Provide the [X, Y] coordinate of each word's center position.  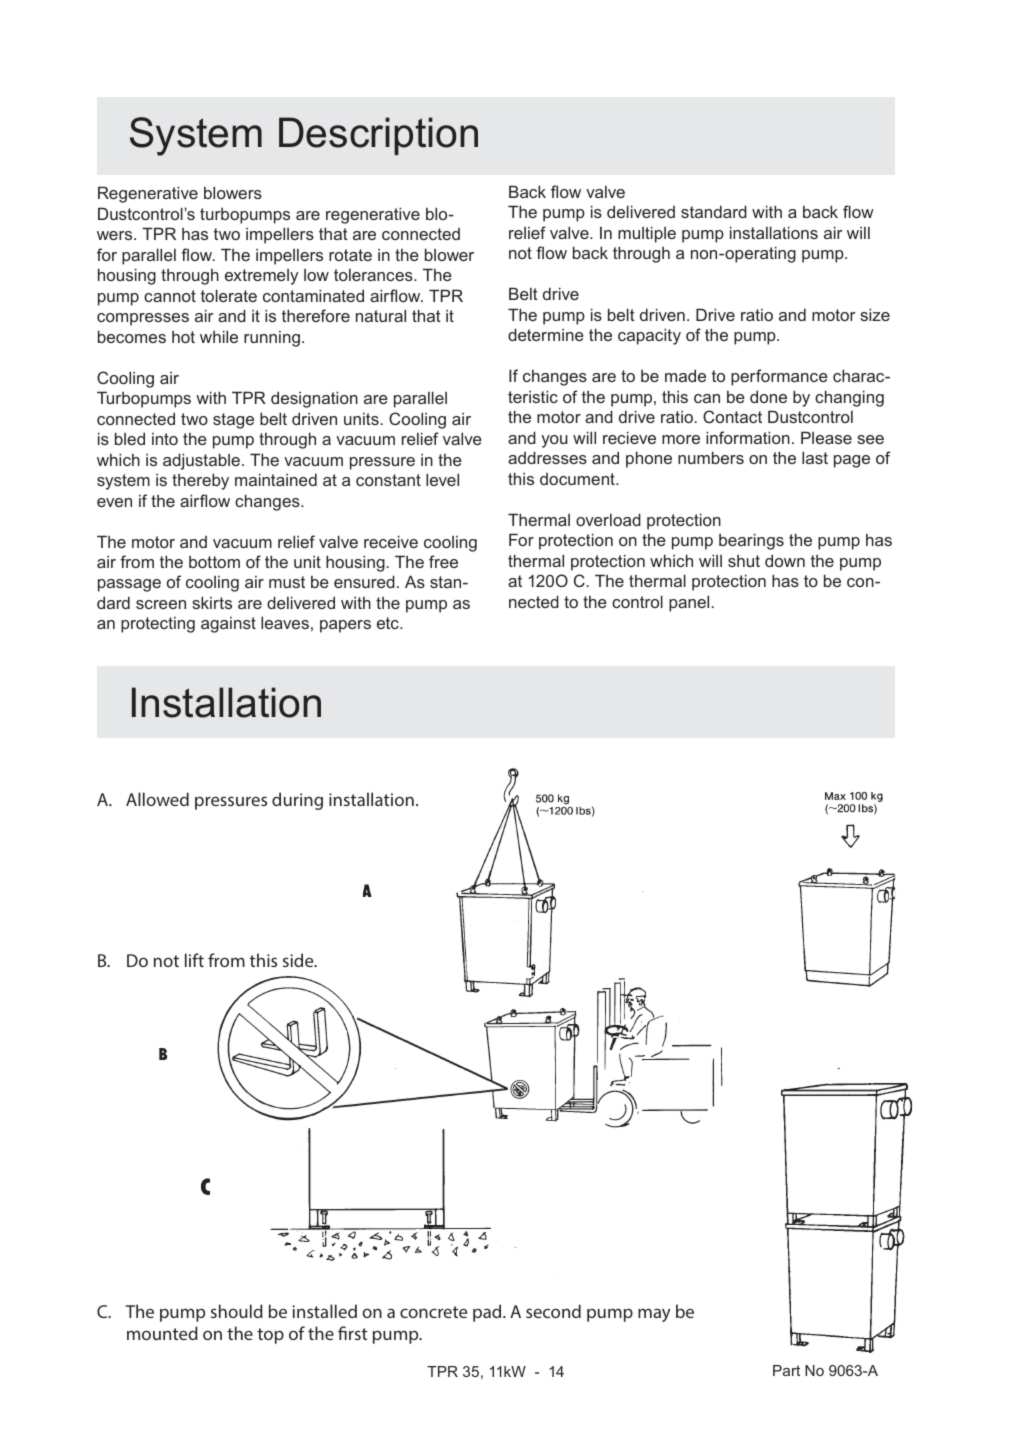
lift [194, 960]
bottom [214, 562]
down [785, 560]
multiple [647, 234]
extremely [261, 277]
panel [689, 603]
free [443, 561]
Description [378, 136]
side [299, 960]
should [237, 1311]
